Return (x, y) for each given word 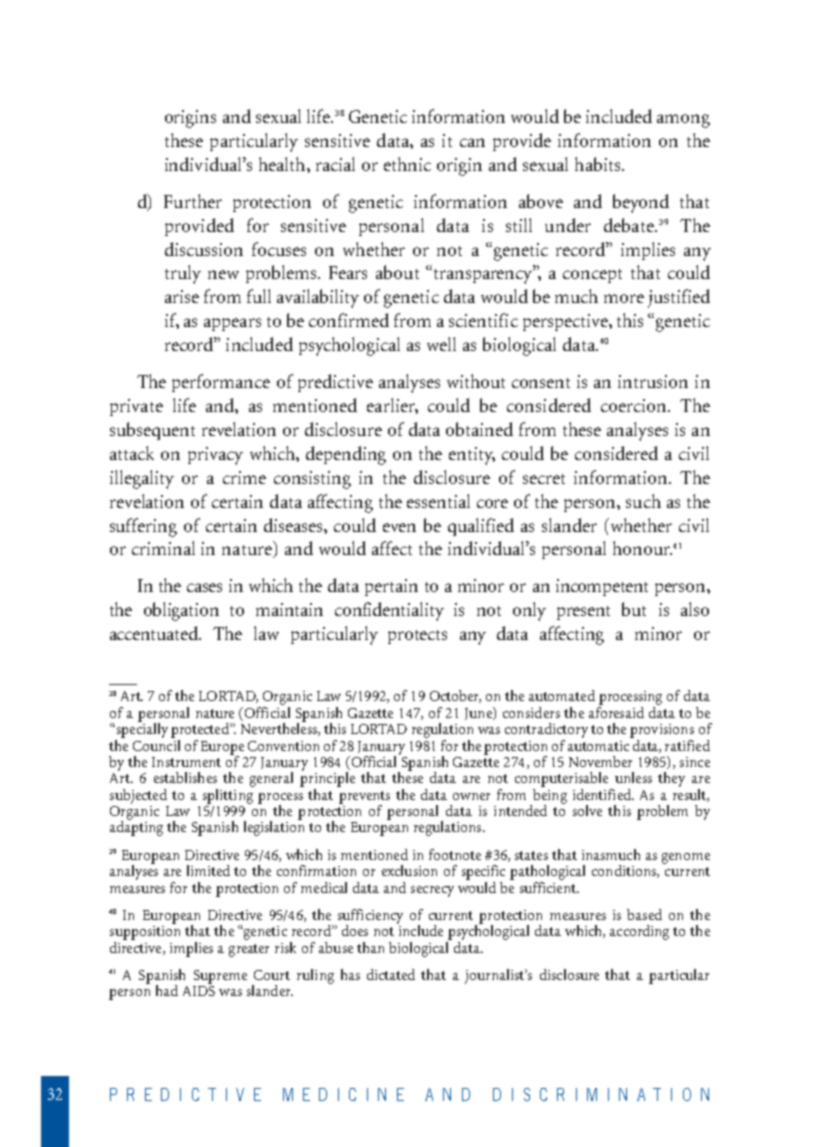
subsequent (152, 431)
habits (599, 164)
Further (193, 201)
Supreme (220, 977)
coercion (635, 405)
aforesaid (616, 711)
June (479, 713)
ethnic (407, 164)
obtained (479, 429)
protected (201, 730)
